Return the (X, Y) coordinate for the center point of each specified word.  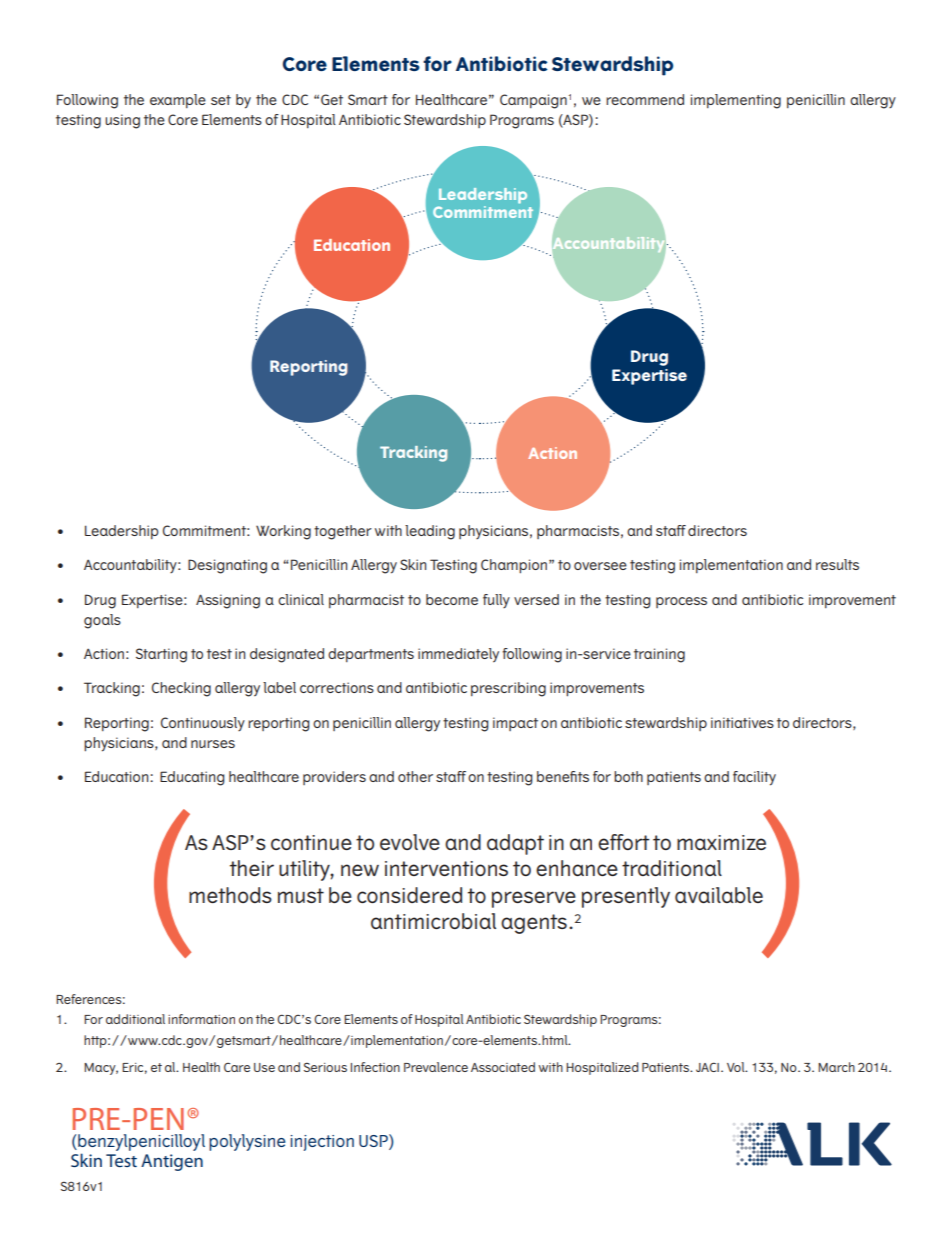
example (178, 101)
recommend (645, 99)
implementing (736, 101)
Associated (503, 1067)
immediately (458, 655)
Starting (161, 655)
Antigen (172, 1162)
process (681, 602)
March (836, 1067)
